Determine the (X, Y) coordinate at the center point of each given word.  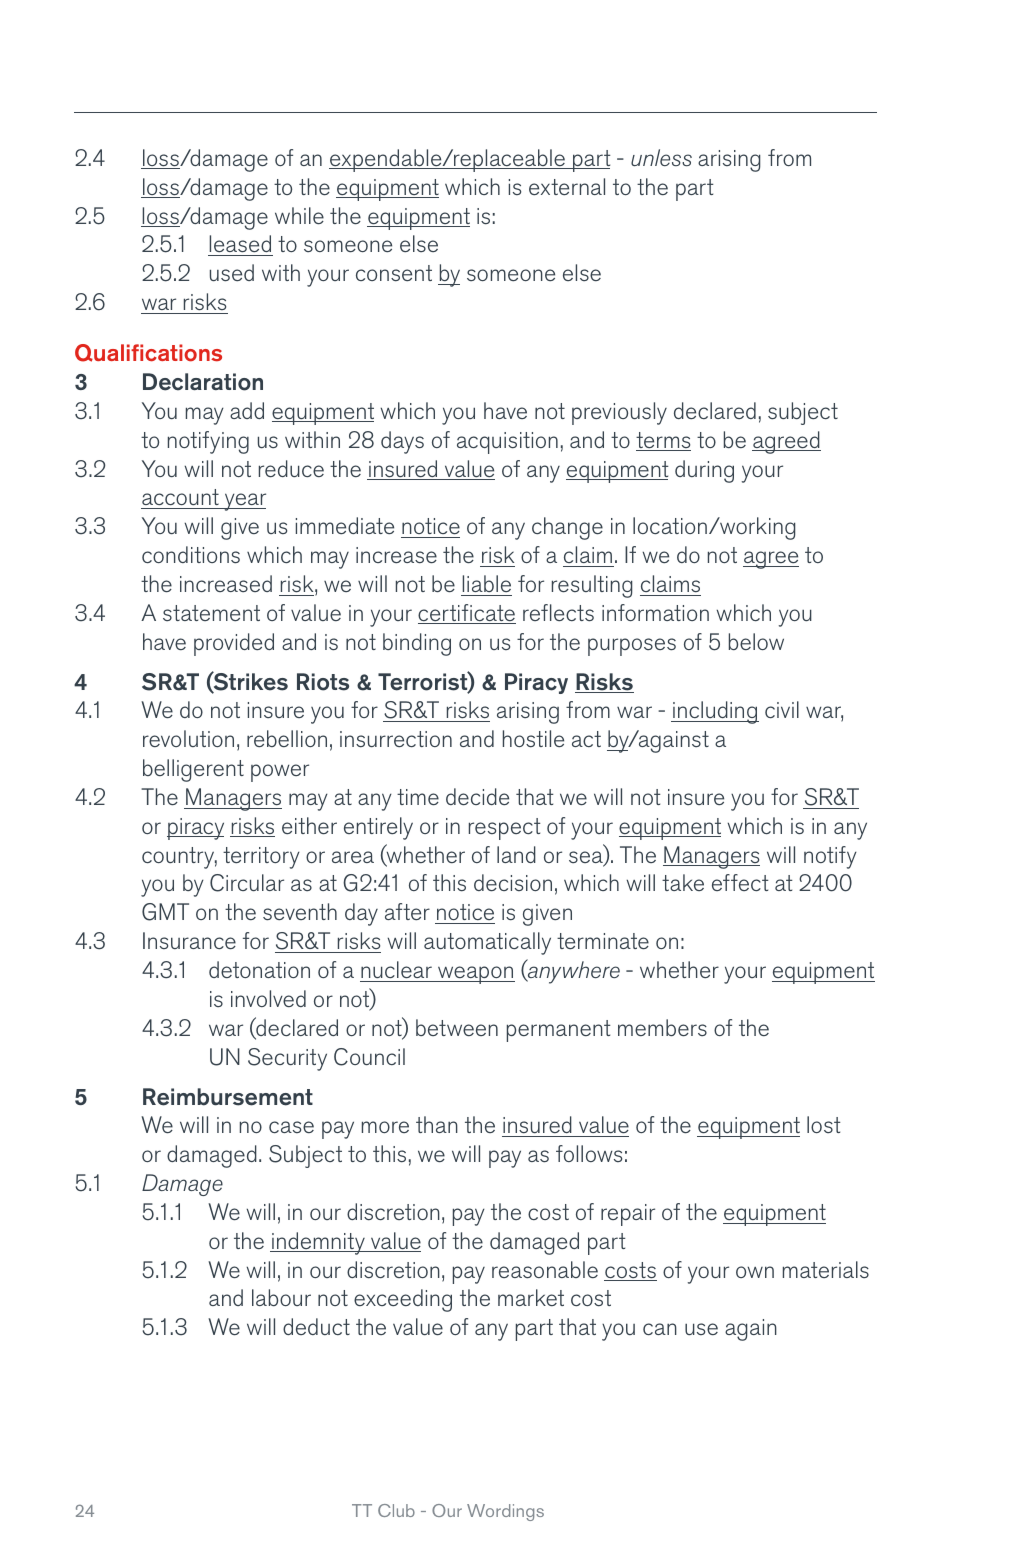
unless (661, 157)
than (437, 1124)
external (567, 186)
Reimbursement (228, 1097)
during (704, 471)
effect (740, 882)
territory (261, 858)
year (244, 502)
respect (505, 829)
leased (240, 245)
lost (824, 1124)
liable (487, 583)
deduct (316, 1326)
